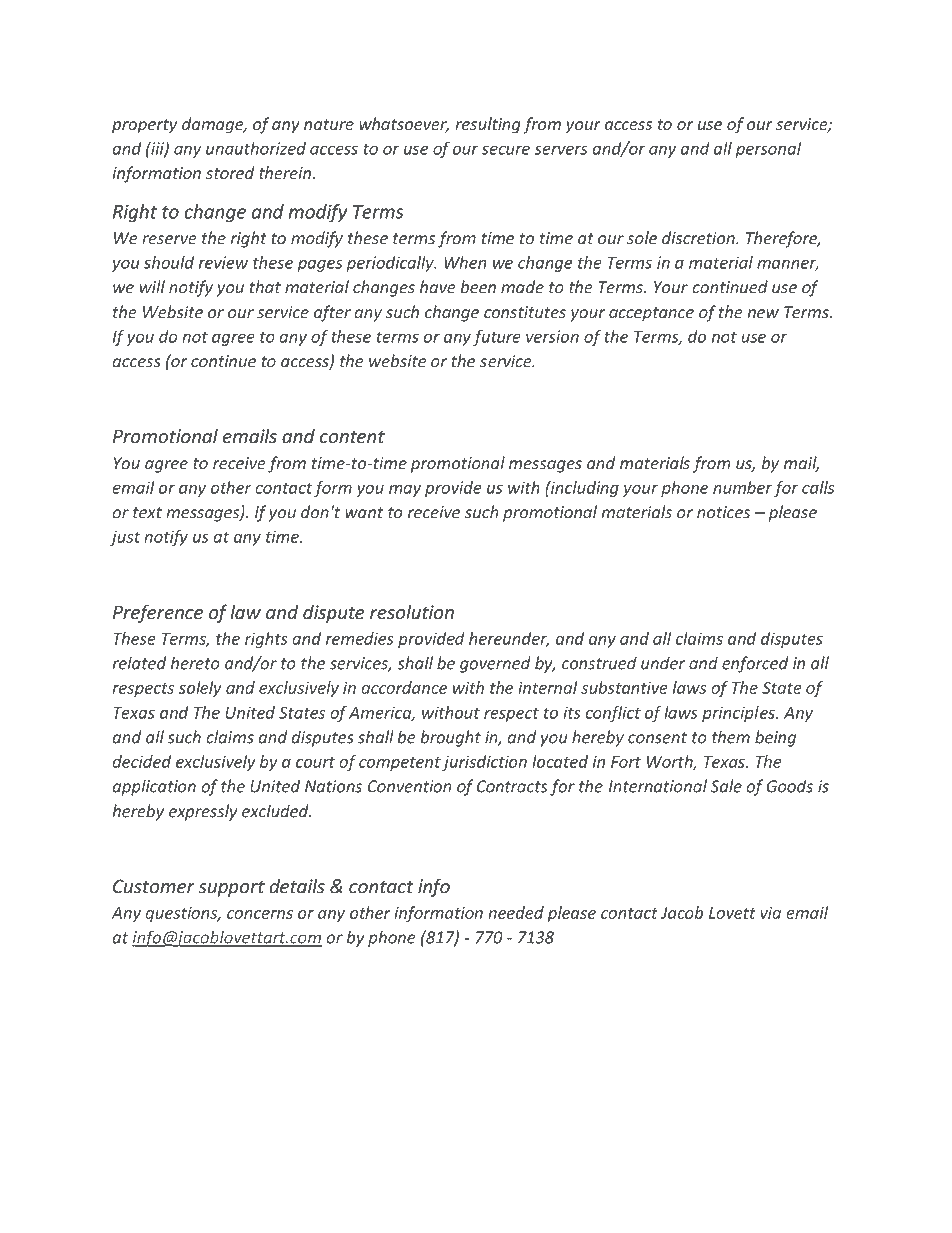  I want to click on secure, so click(506, 150).
